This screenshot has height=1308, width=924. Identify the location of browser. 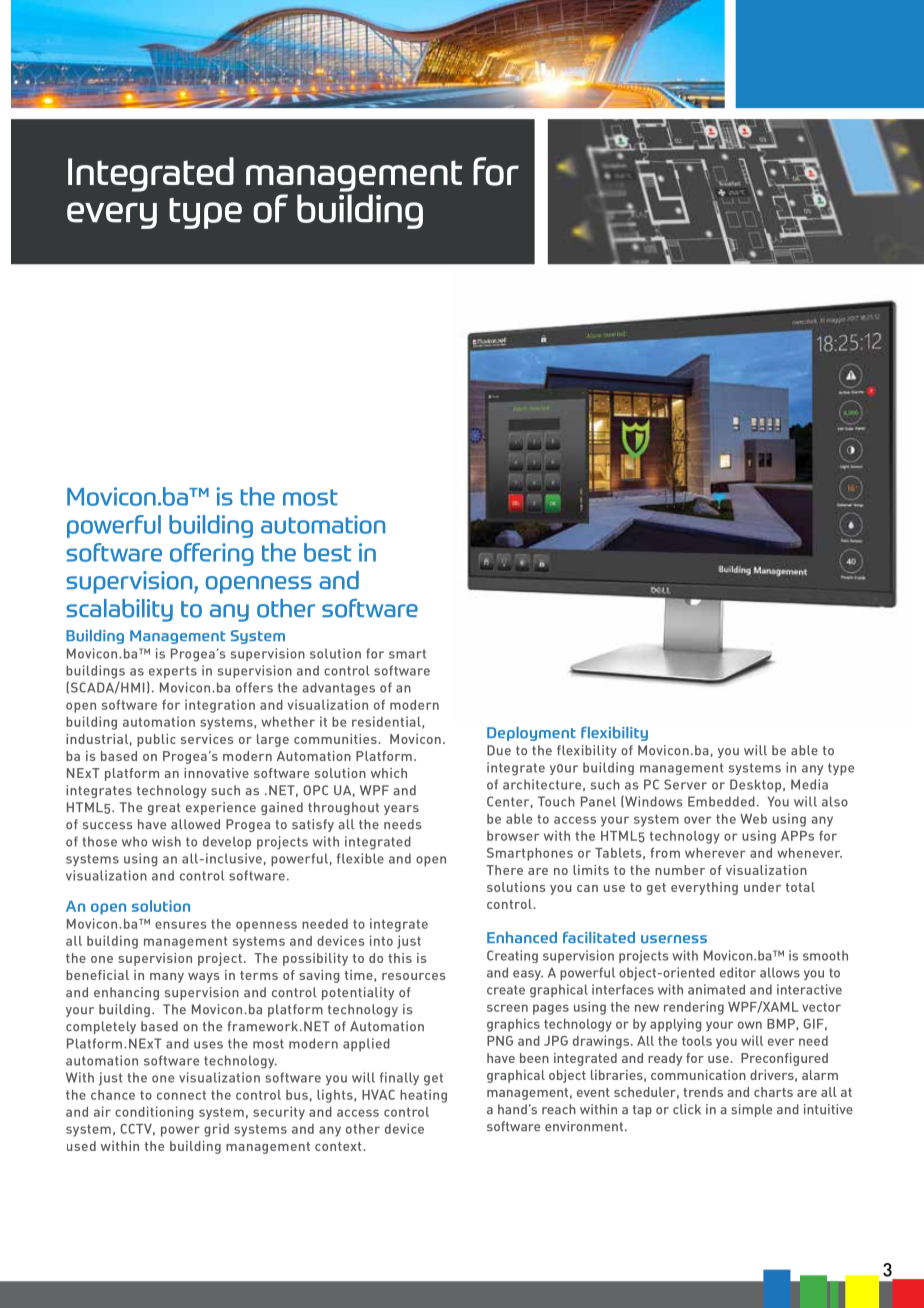
(513, 836).
